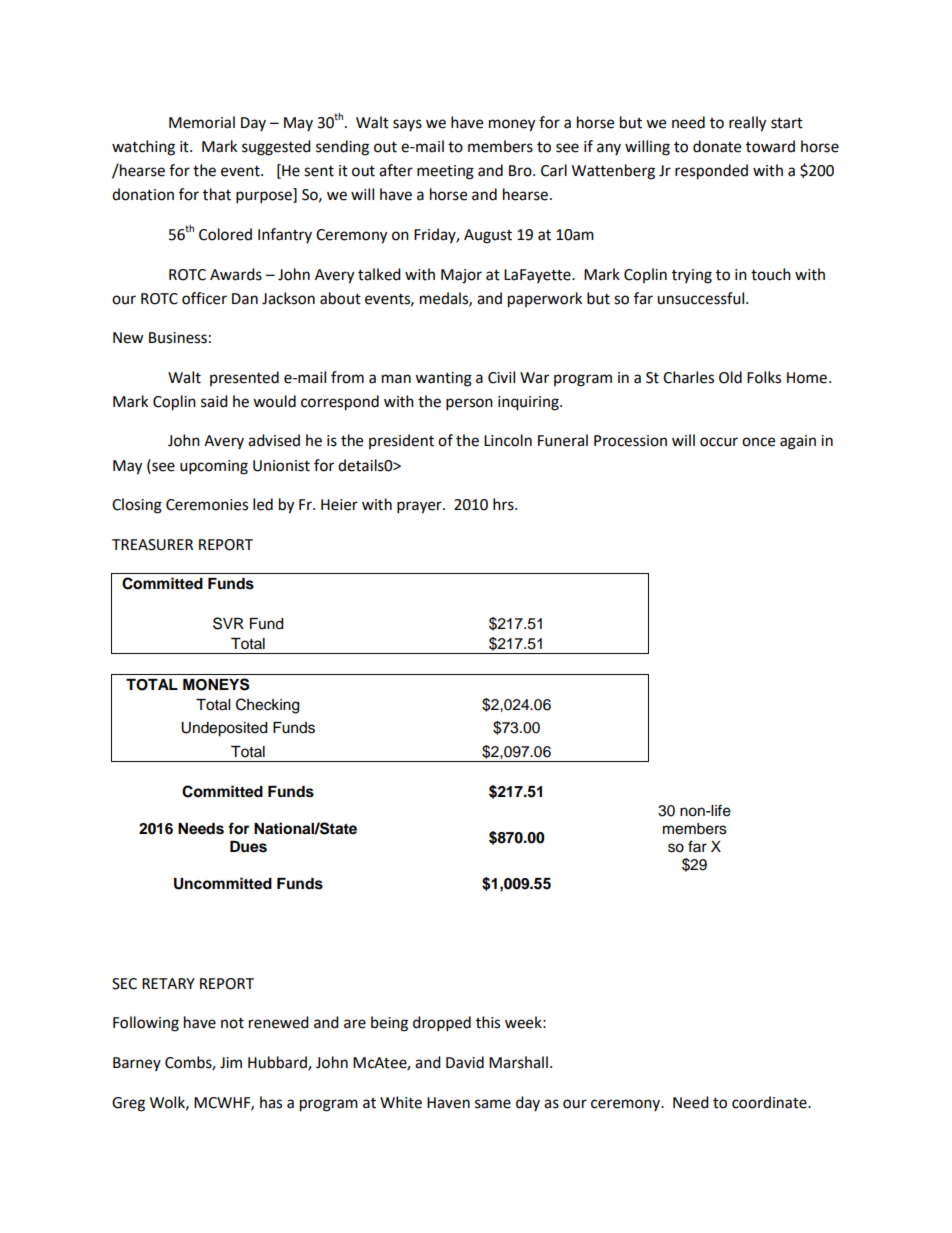  Describe the element at coordinates (248, 847) in the image. I see `Dues` at that location.
